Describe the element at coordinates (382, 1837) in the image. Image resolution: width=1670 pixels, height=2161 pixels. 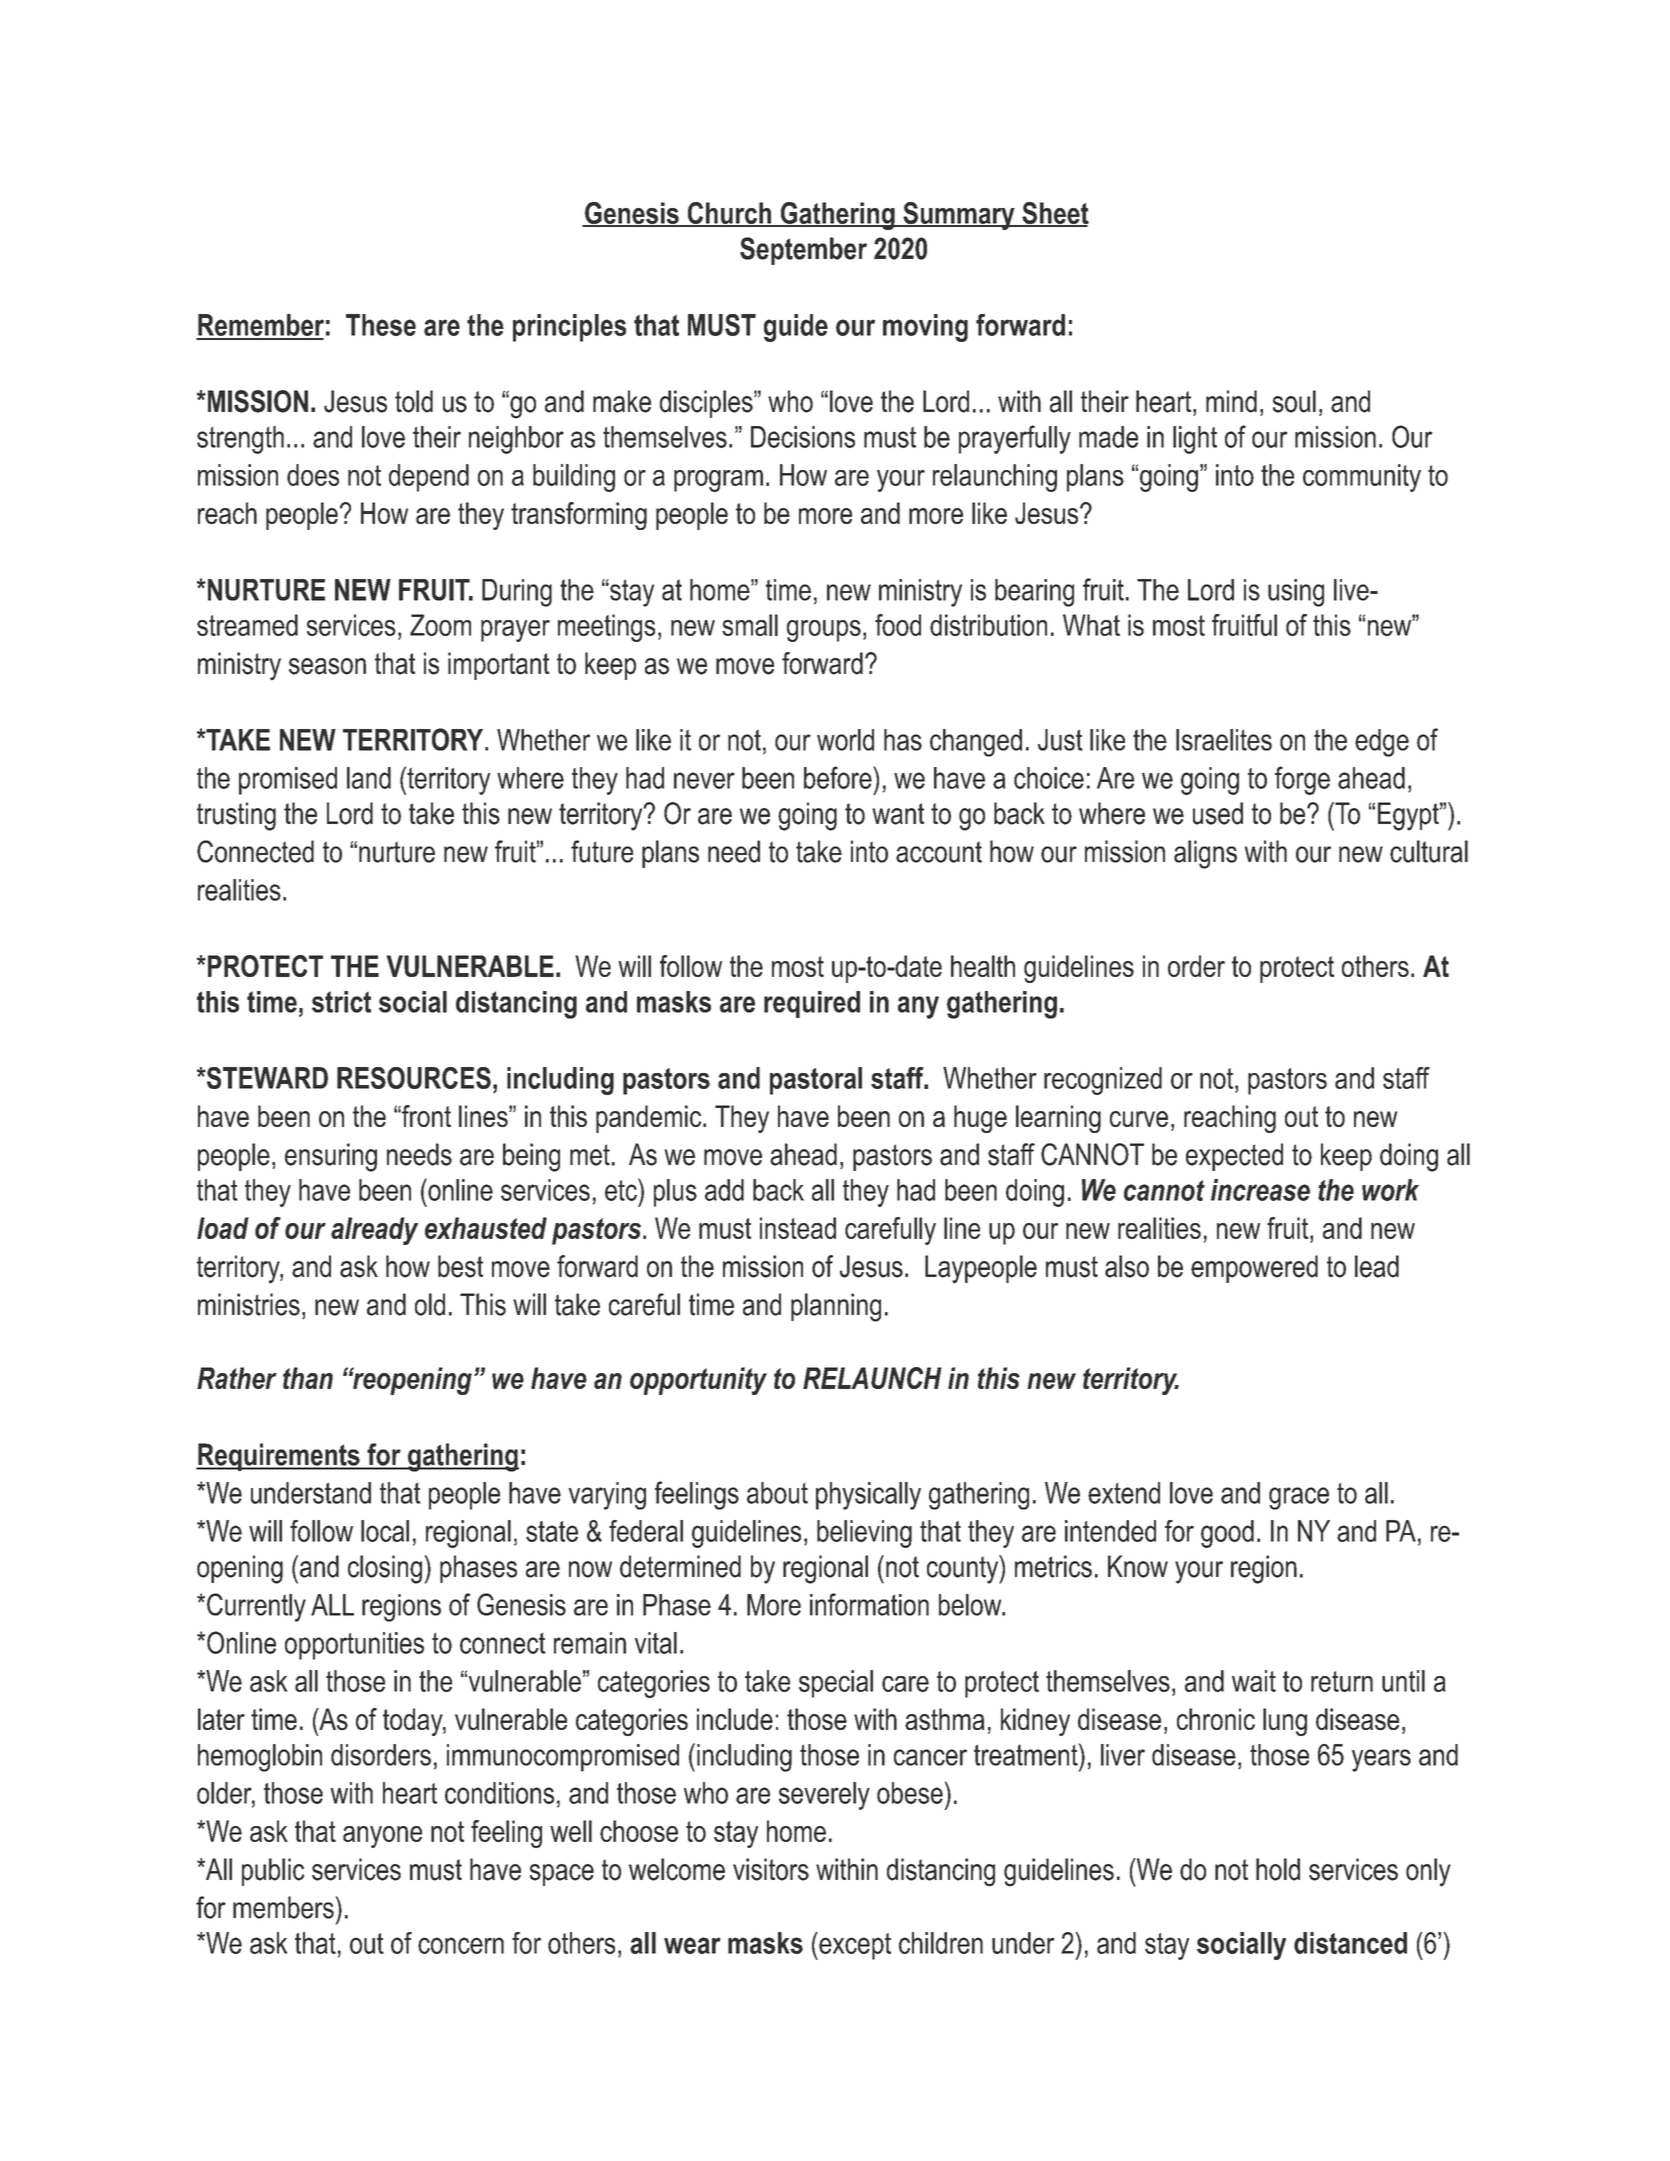
I see `anyone` at that location.
